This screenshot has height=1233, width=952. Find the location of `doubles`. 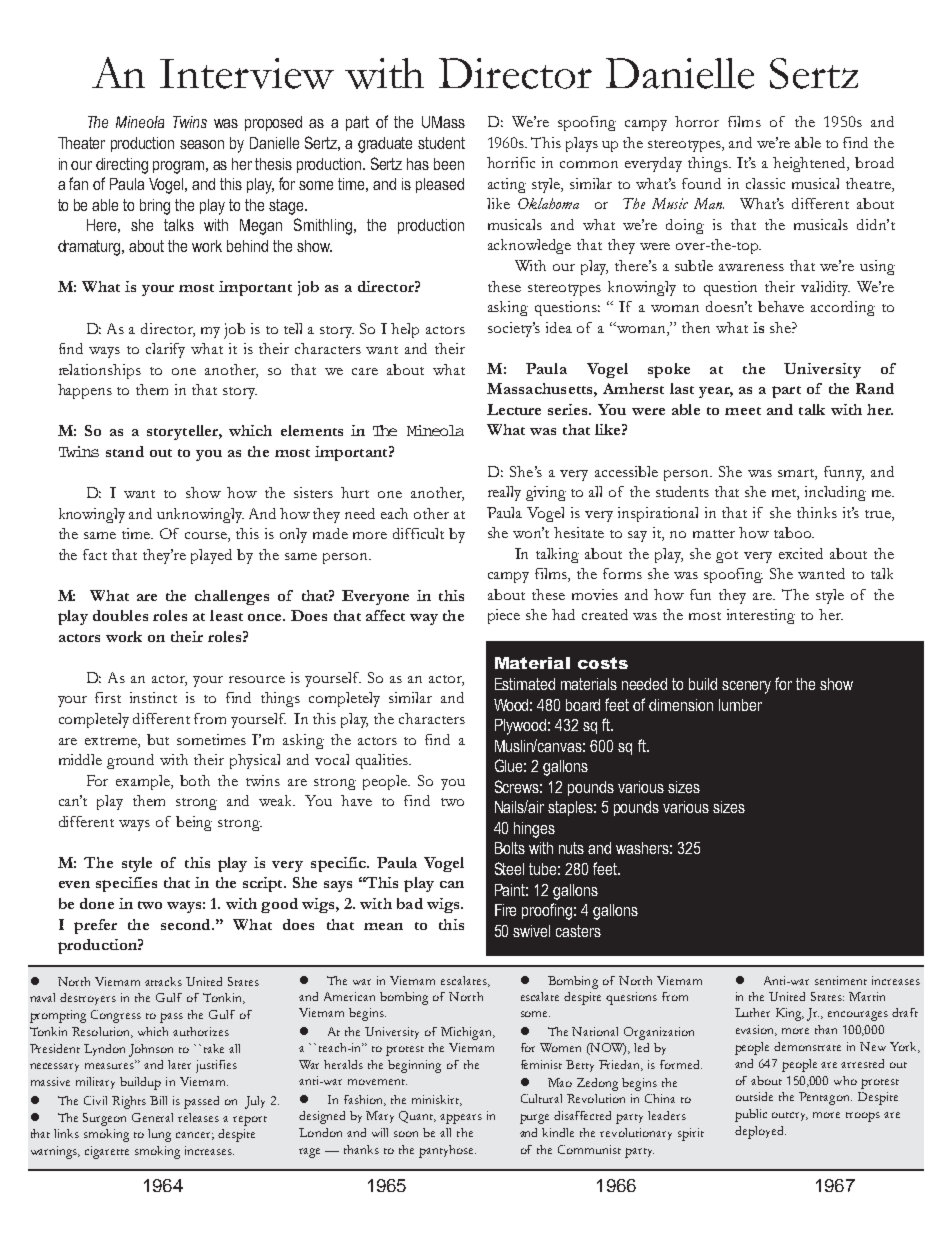

doubles is located at coordinates (120, 615).
